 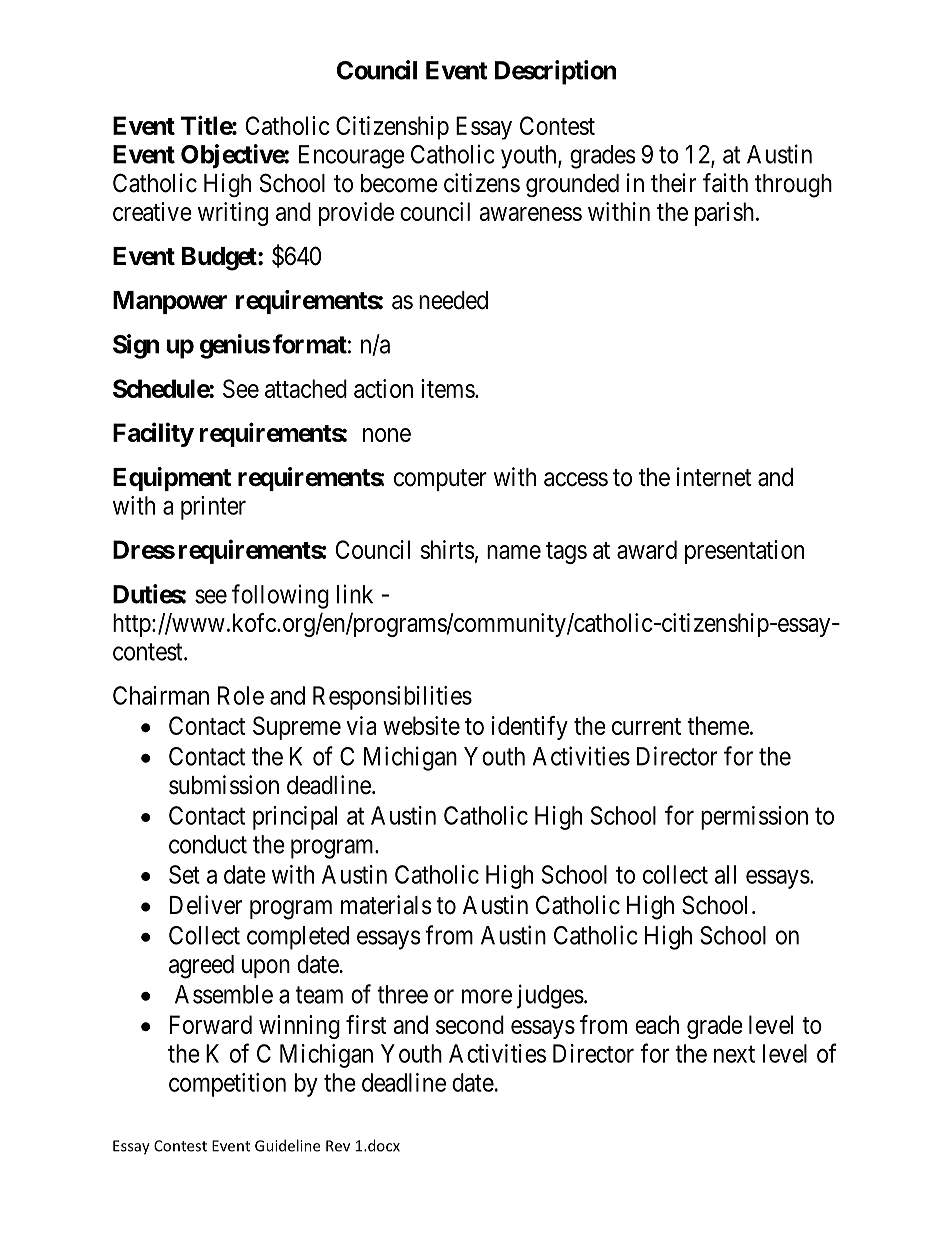 What do you see at coordinates (555, 72) in the page?
I see `Description` at bounding box center [555, 72].
